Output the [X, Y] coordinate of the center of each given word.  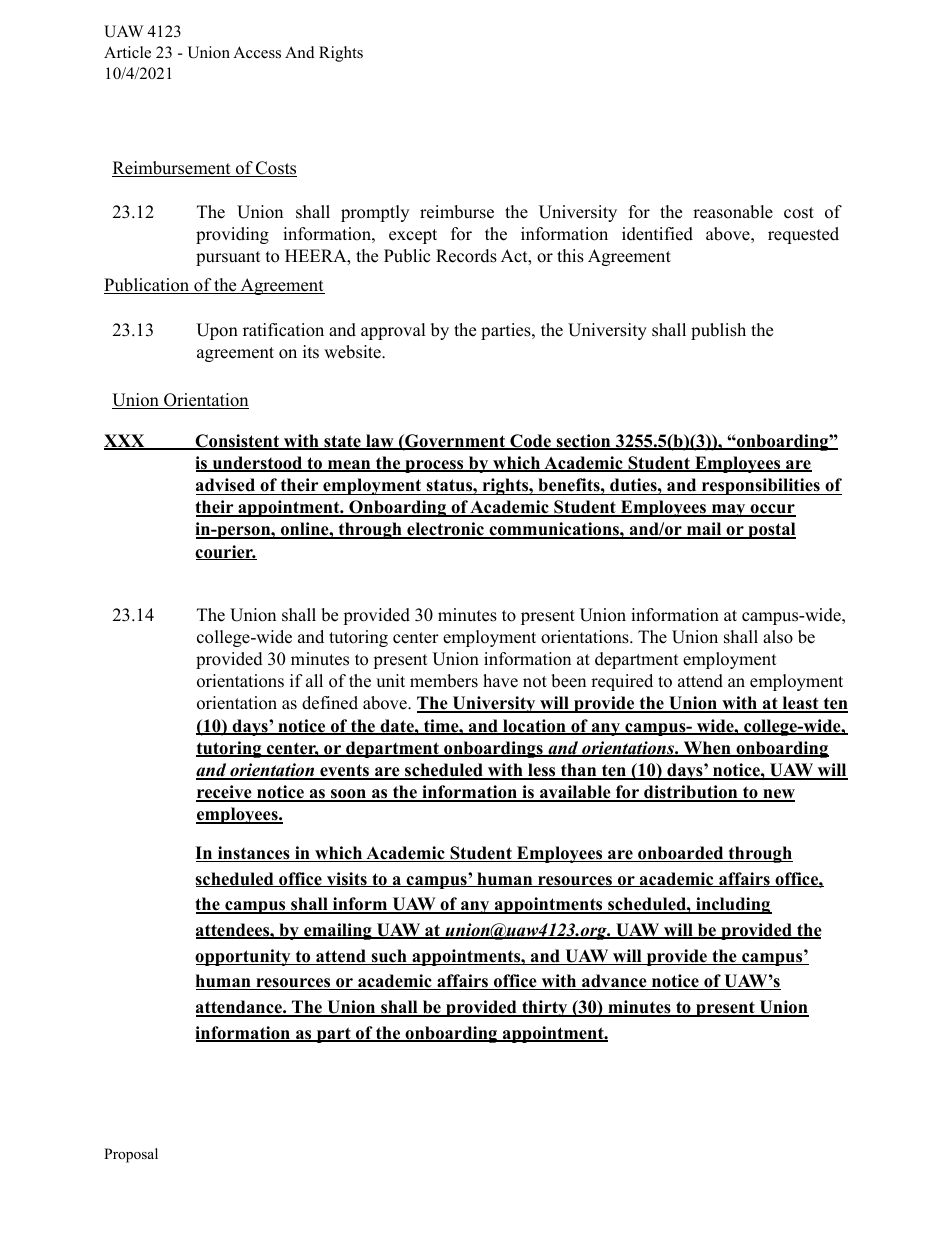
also [778, 637]
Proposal [131, 1155]
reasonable [733, 212]
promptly [375, 213]
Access [257, 52]
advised [225, 485]
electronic [445, 530]
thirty [545, 1008]
